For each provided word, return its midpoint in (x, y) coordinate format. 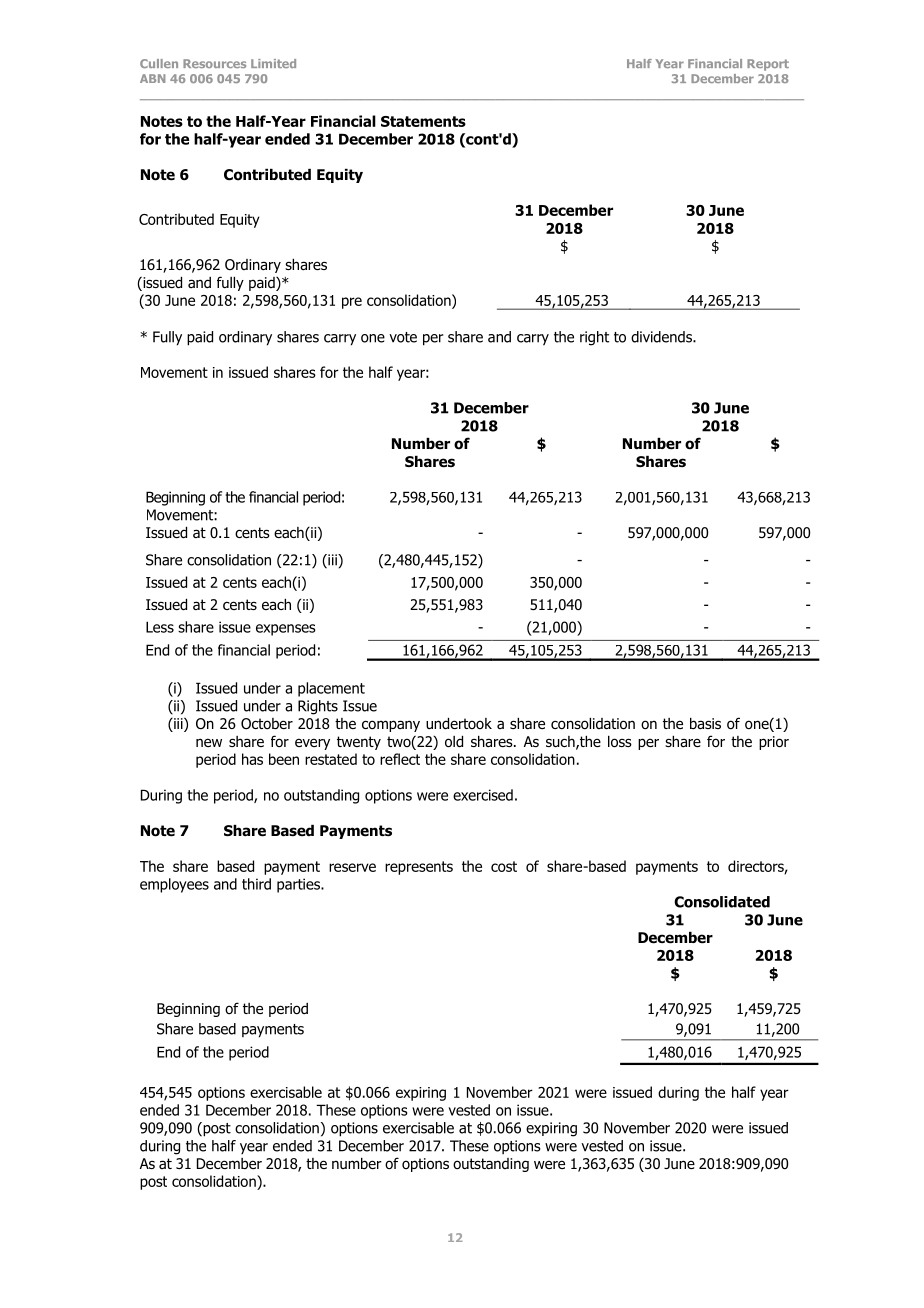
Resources (214, 63)
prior (774, 743)
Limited (273, 63)
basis (705, 724)
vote (403, 337)
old (454, 742)
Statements (423, 121)
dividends (662, 337)
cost (504, 866)
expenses (286, 630)
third (256, 884)
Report (768, 65)
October (267, 724)
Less (160, 627)
